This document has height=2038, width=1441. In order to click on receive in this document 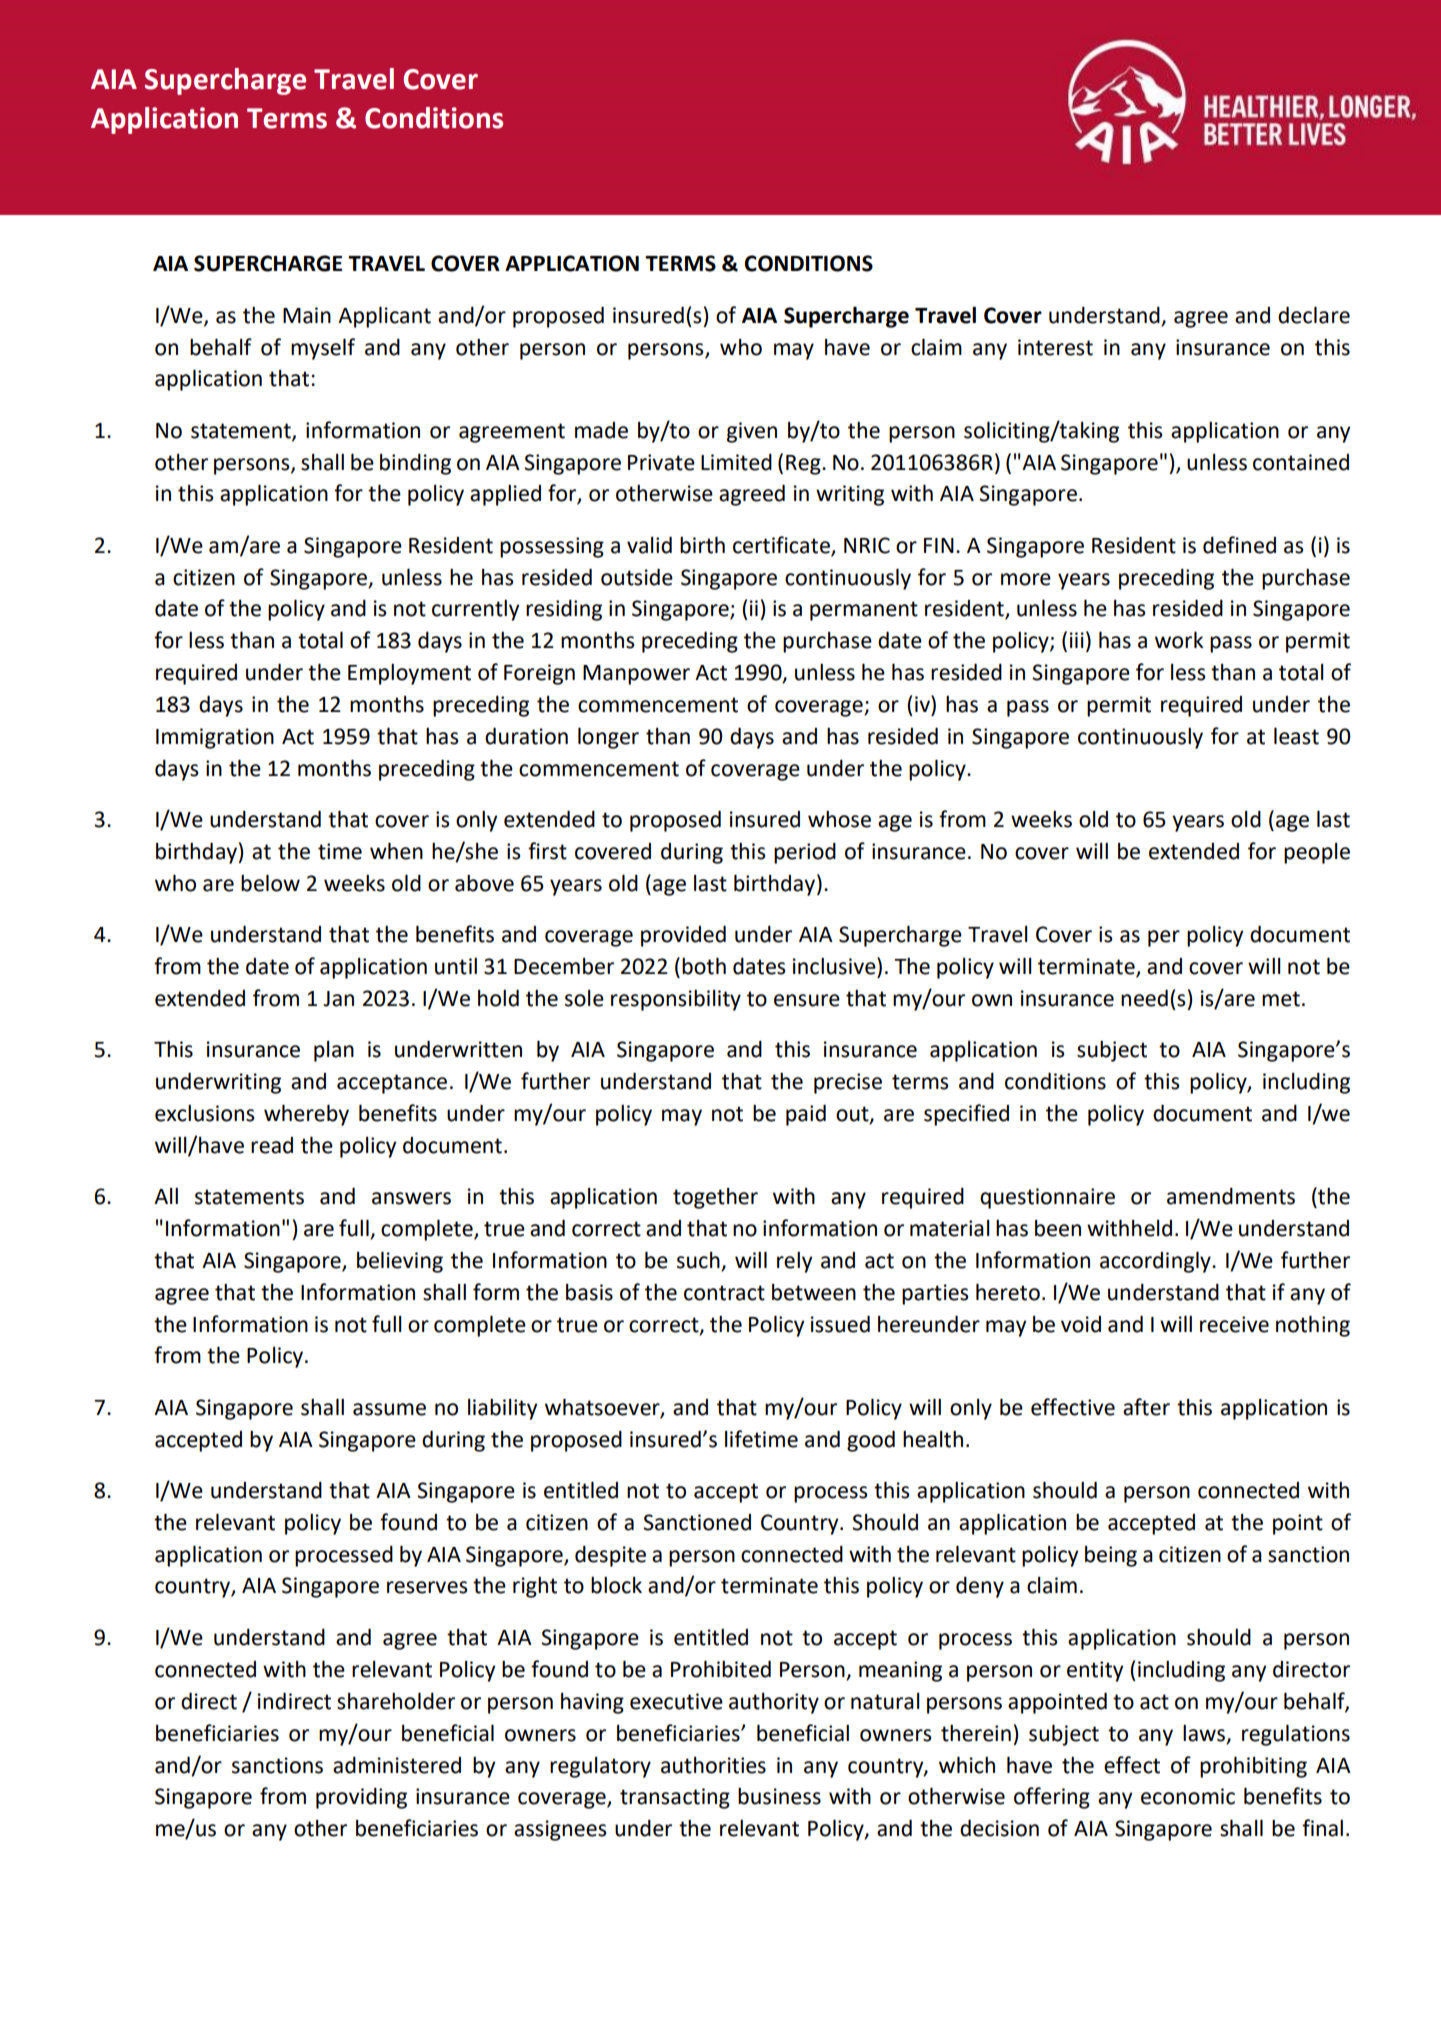, I will do `click(1234, 1324)`.
